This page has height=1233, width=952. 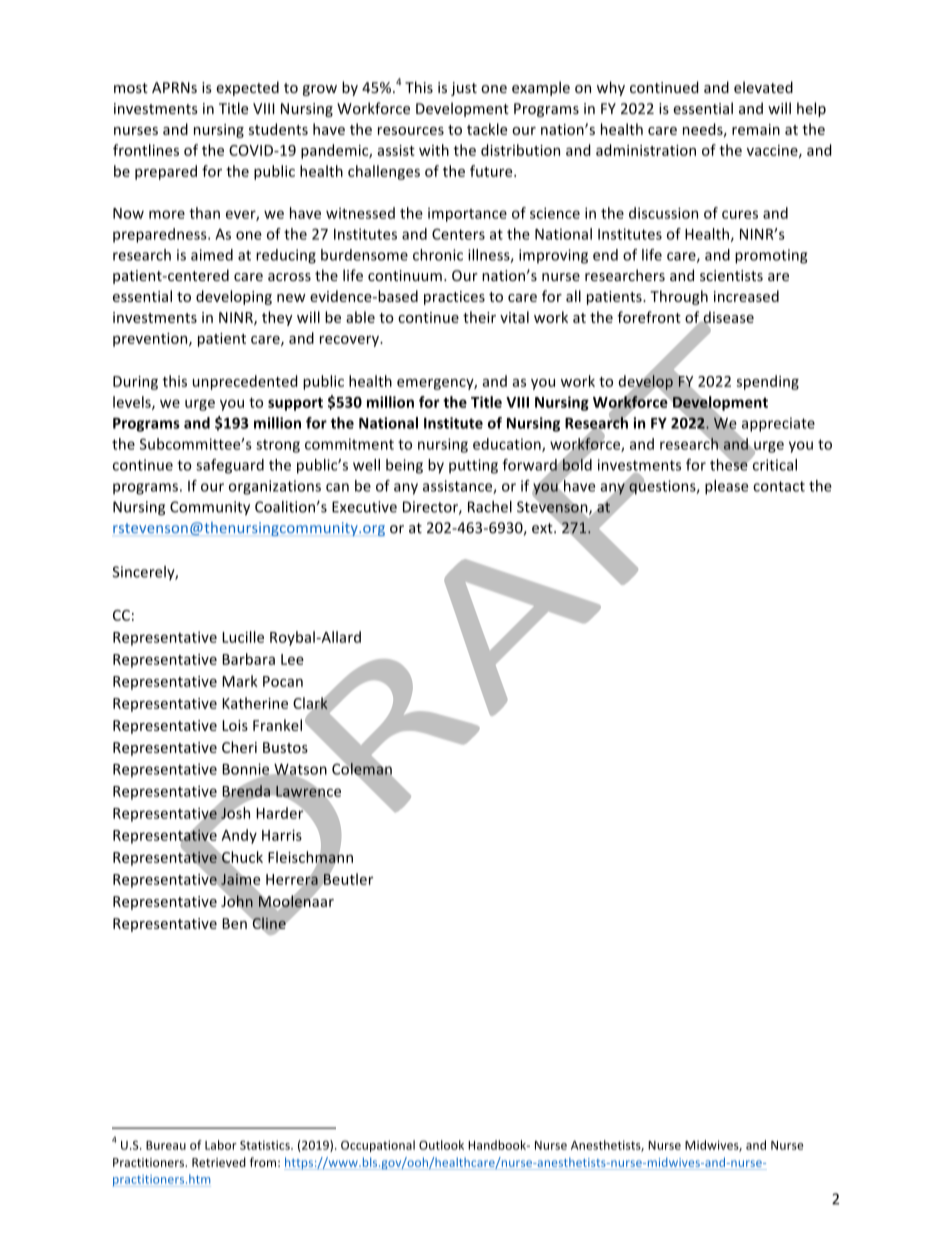 What do you see at coordinates (487, 129) in the page?
I see `tackle` at bounding box center [487, 129].
